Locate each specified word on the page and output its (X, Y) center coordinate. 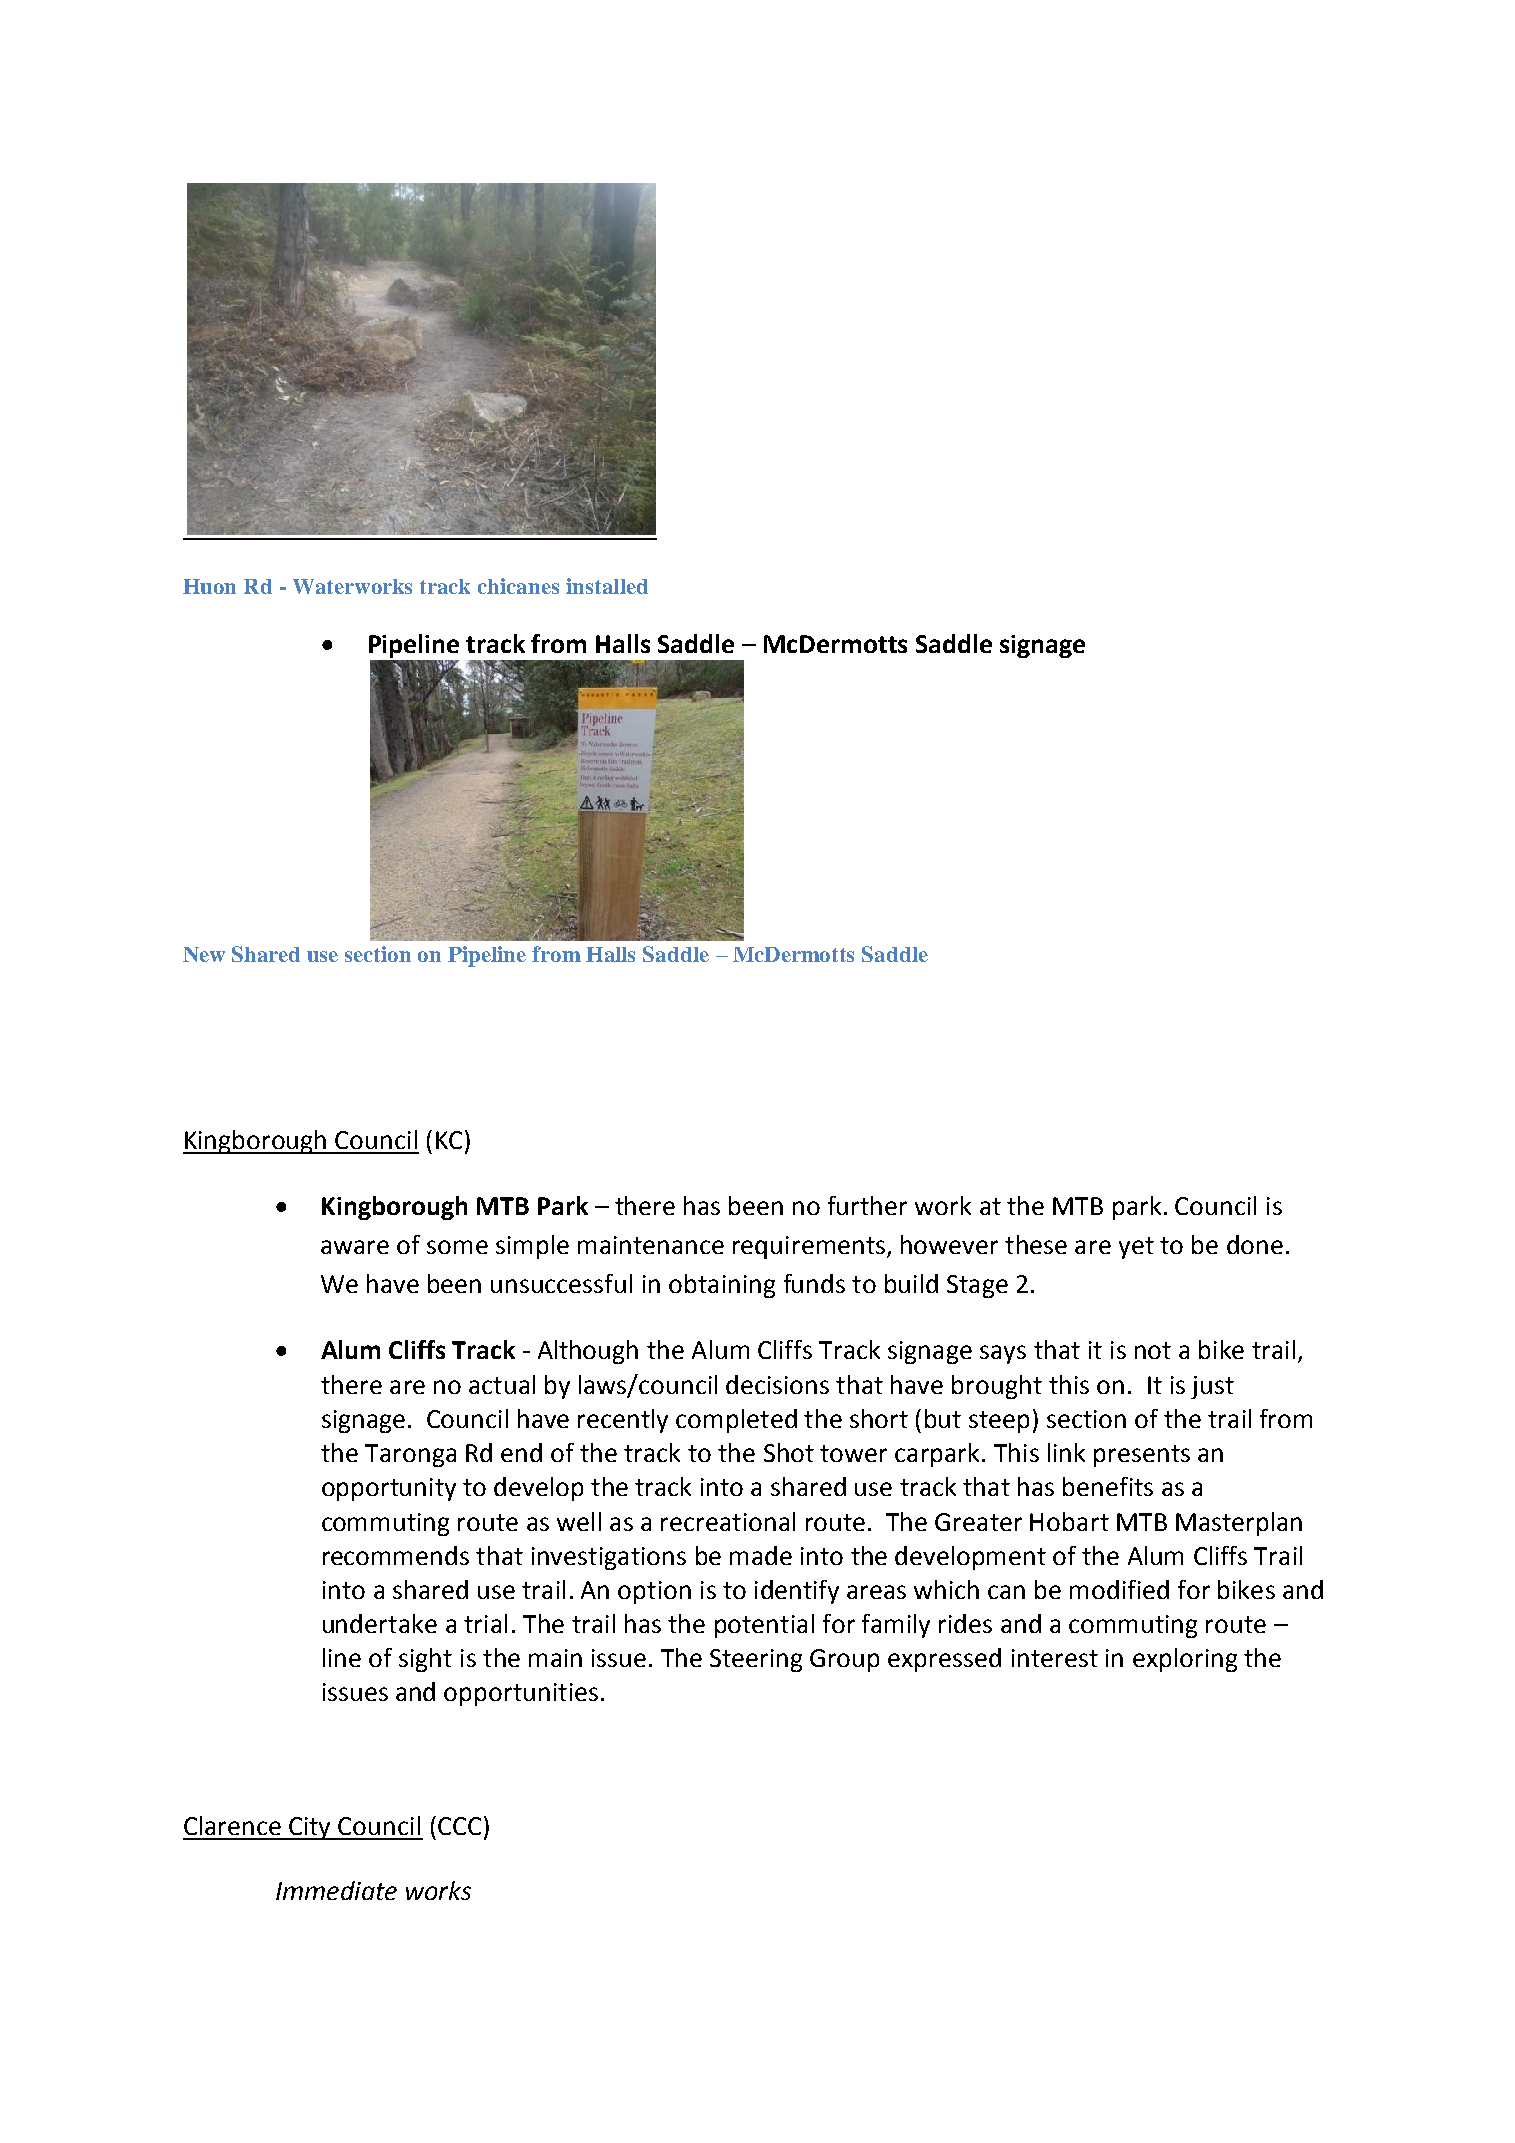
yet (1136, 1248)
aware (355, 1247)
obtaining (722, 1286)
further (867, 1205)
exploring (1185, 1660)
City (311, 1828)
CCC (459, 1826)
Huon (209, 586)
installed (607, 586)
